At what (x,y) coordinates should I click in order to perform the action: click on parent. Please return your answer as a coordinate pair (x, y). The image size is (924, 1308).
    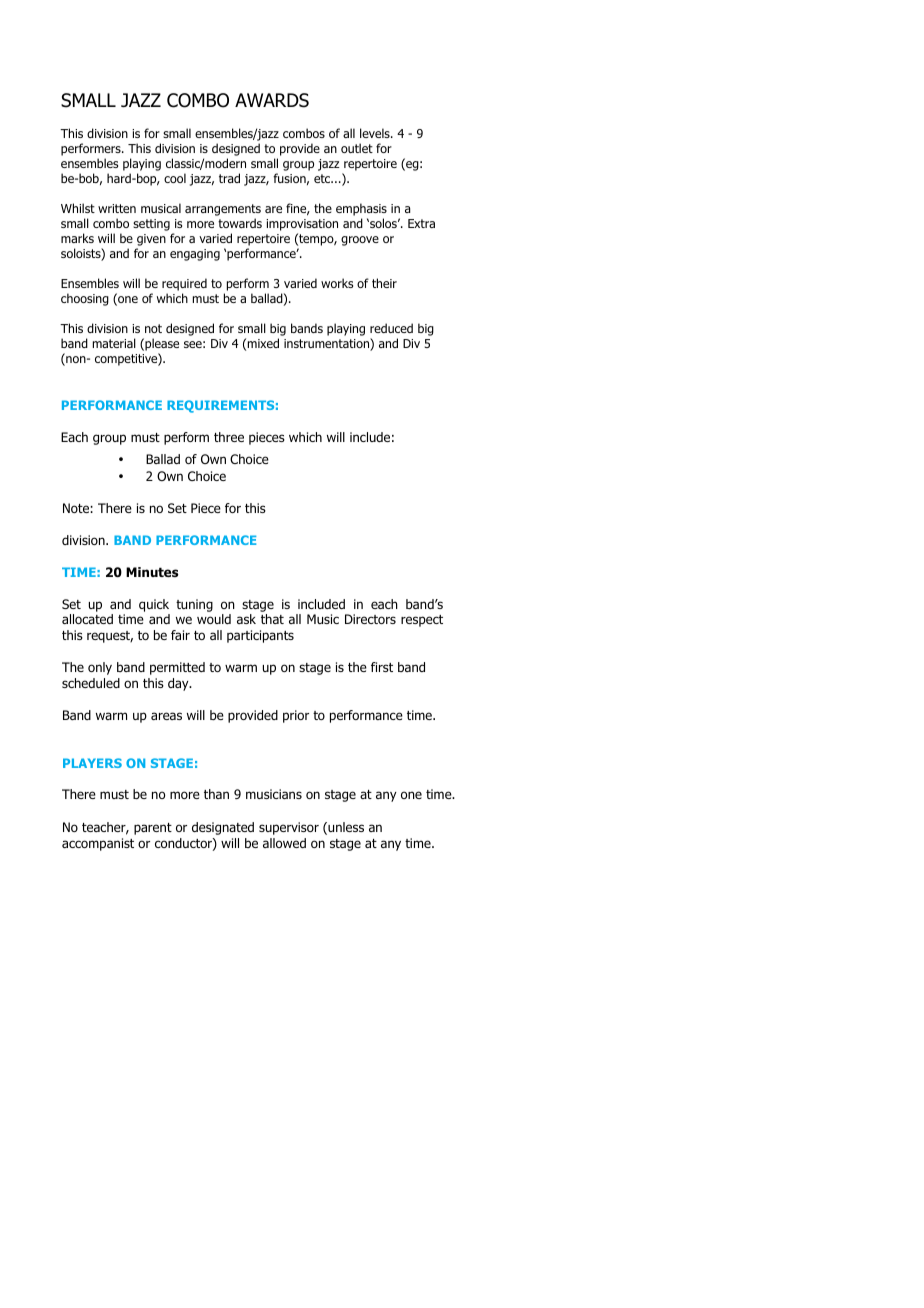
    Looking at the image, I should click on (153, 829).
